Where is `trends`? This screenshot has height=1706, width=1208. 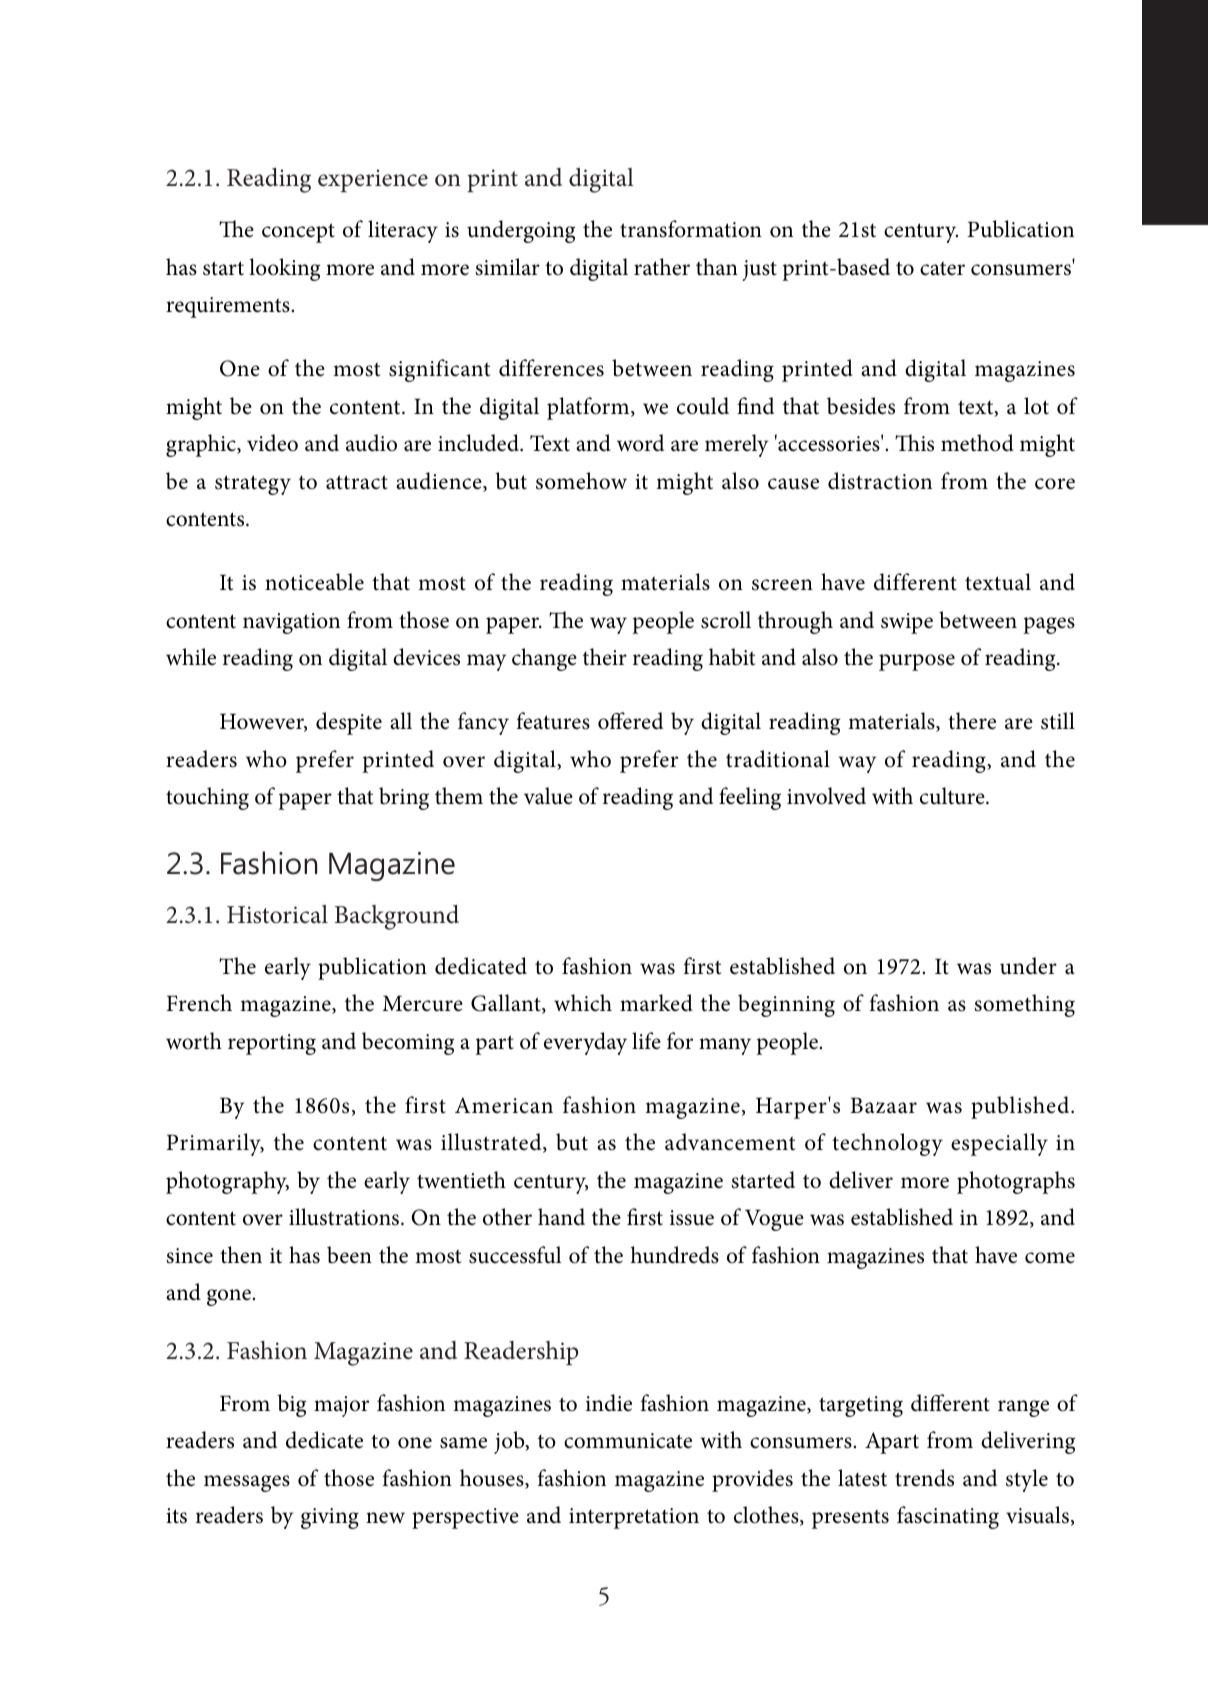 trends is located at coordinates (924, 1478).
